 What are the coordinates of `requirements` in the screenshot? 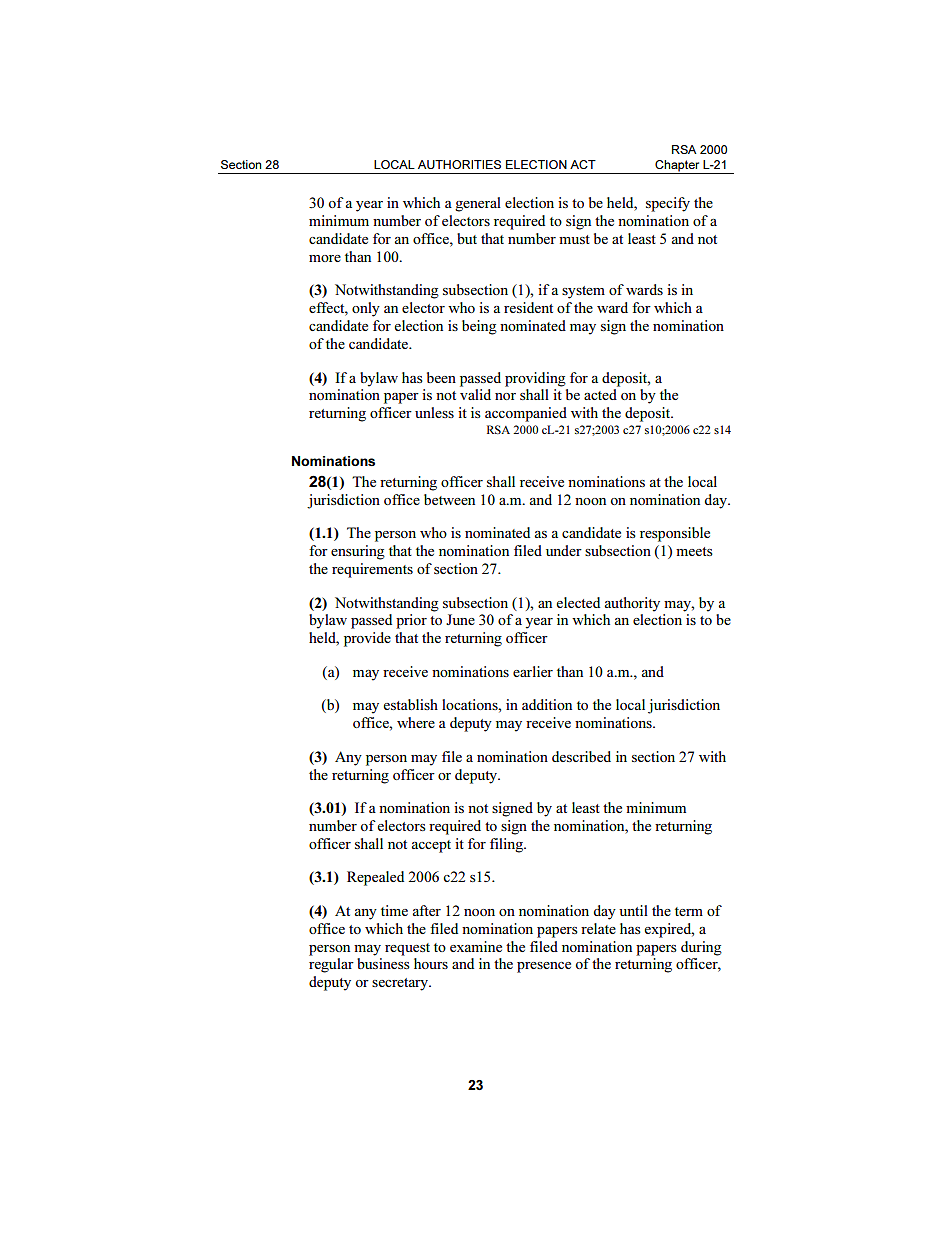 It's located at (372, 570).
